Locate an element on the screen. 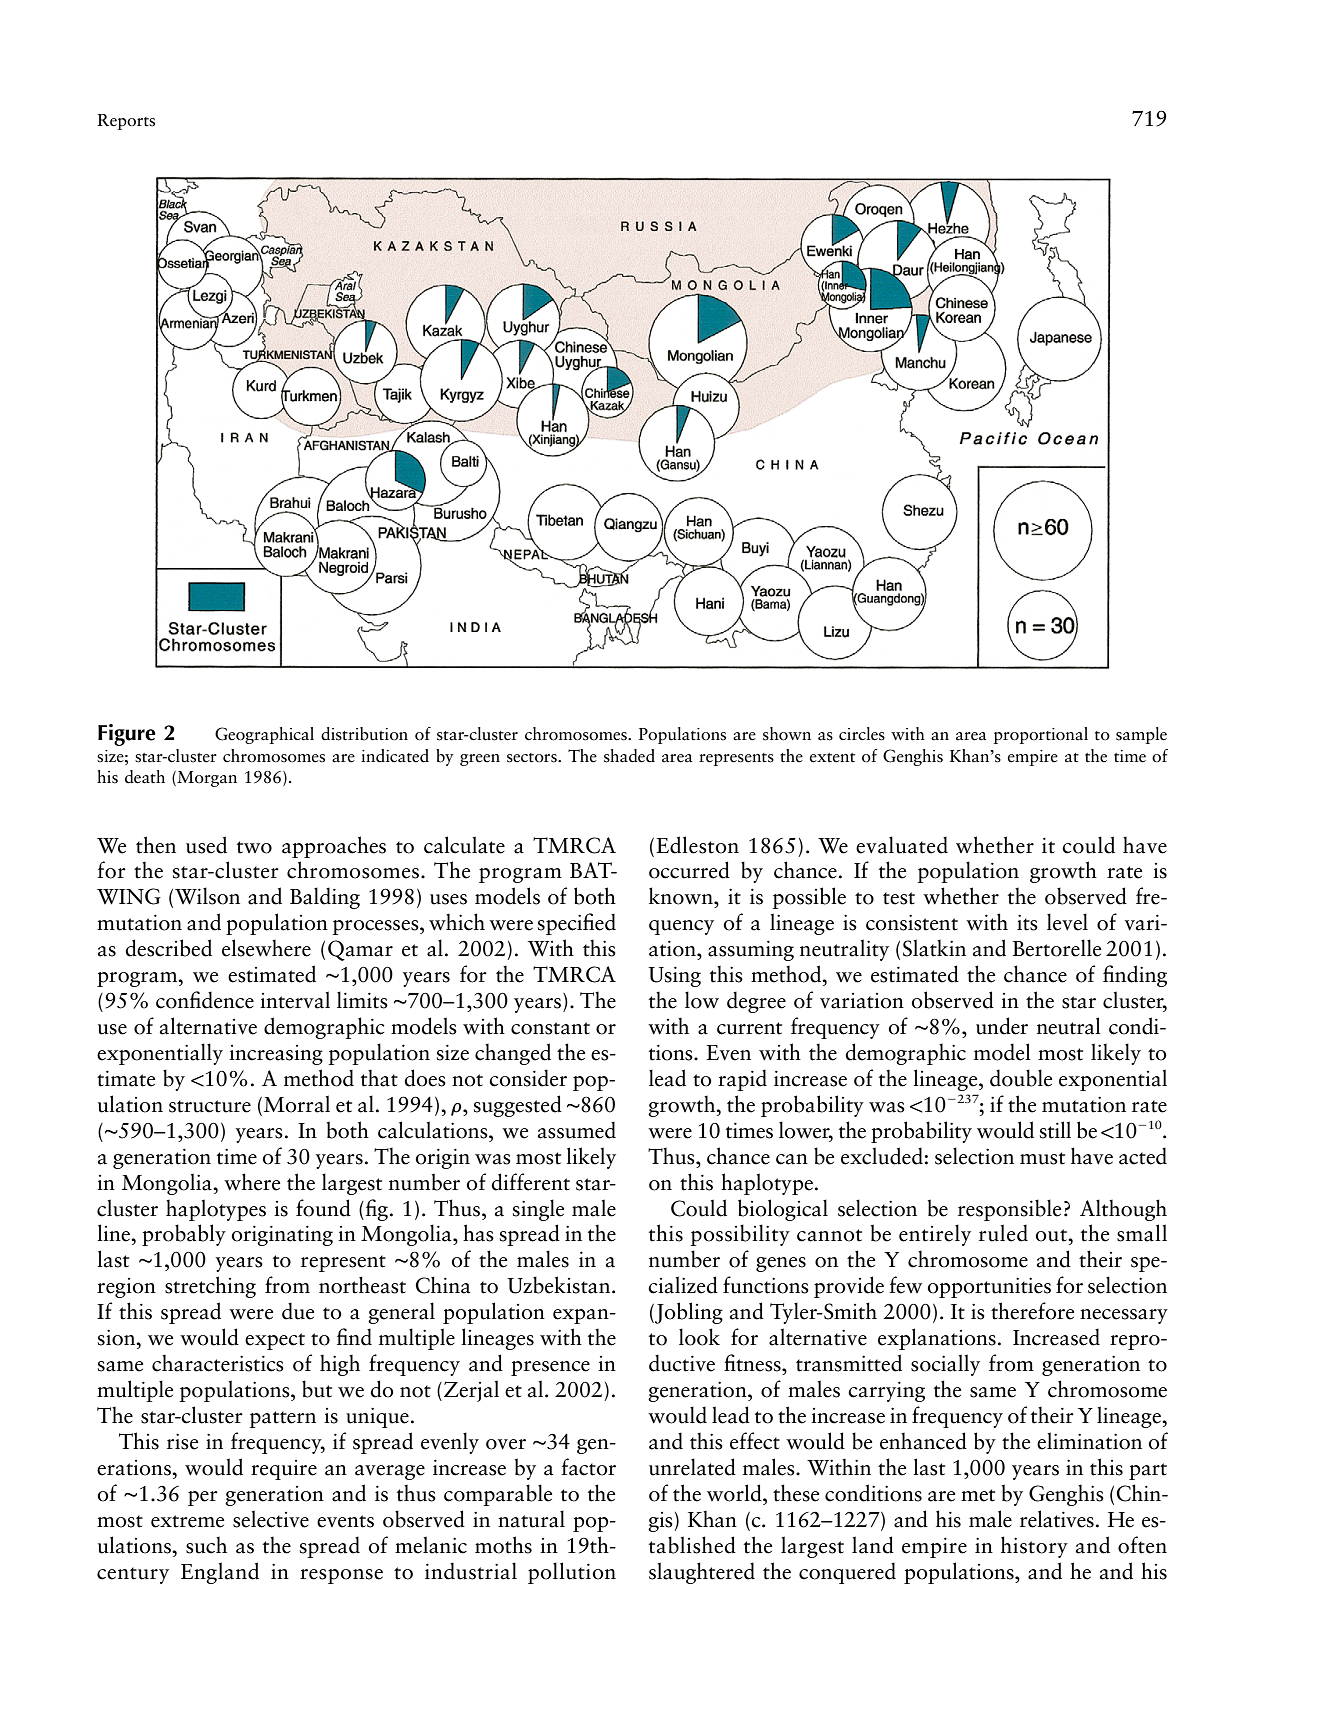 Image resolution: width=1328 pixels, height=1718 pixels. pollution is located at coordinates (572, 1573).
